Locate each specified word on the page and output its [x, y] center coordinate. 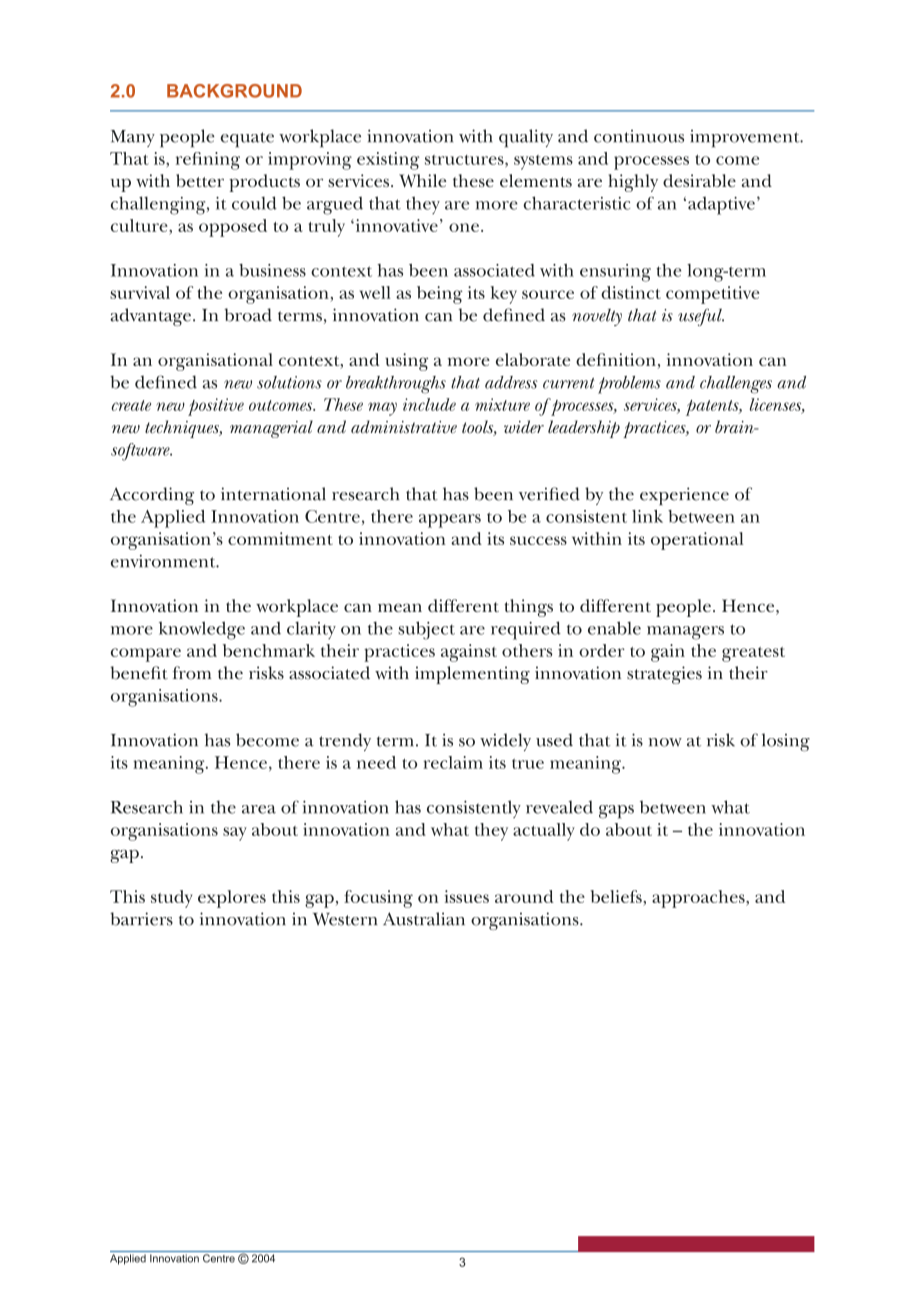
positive [216, 407]
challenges [736, 385]
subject [426, 630]
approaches [699, 899]
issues [466, 896]
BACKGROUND [234, 91]
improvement [746, 139]
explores [232, 899]
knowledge [202, 630]
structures [465, 161]
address [511, 382]
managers [685, 633]
